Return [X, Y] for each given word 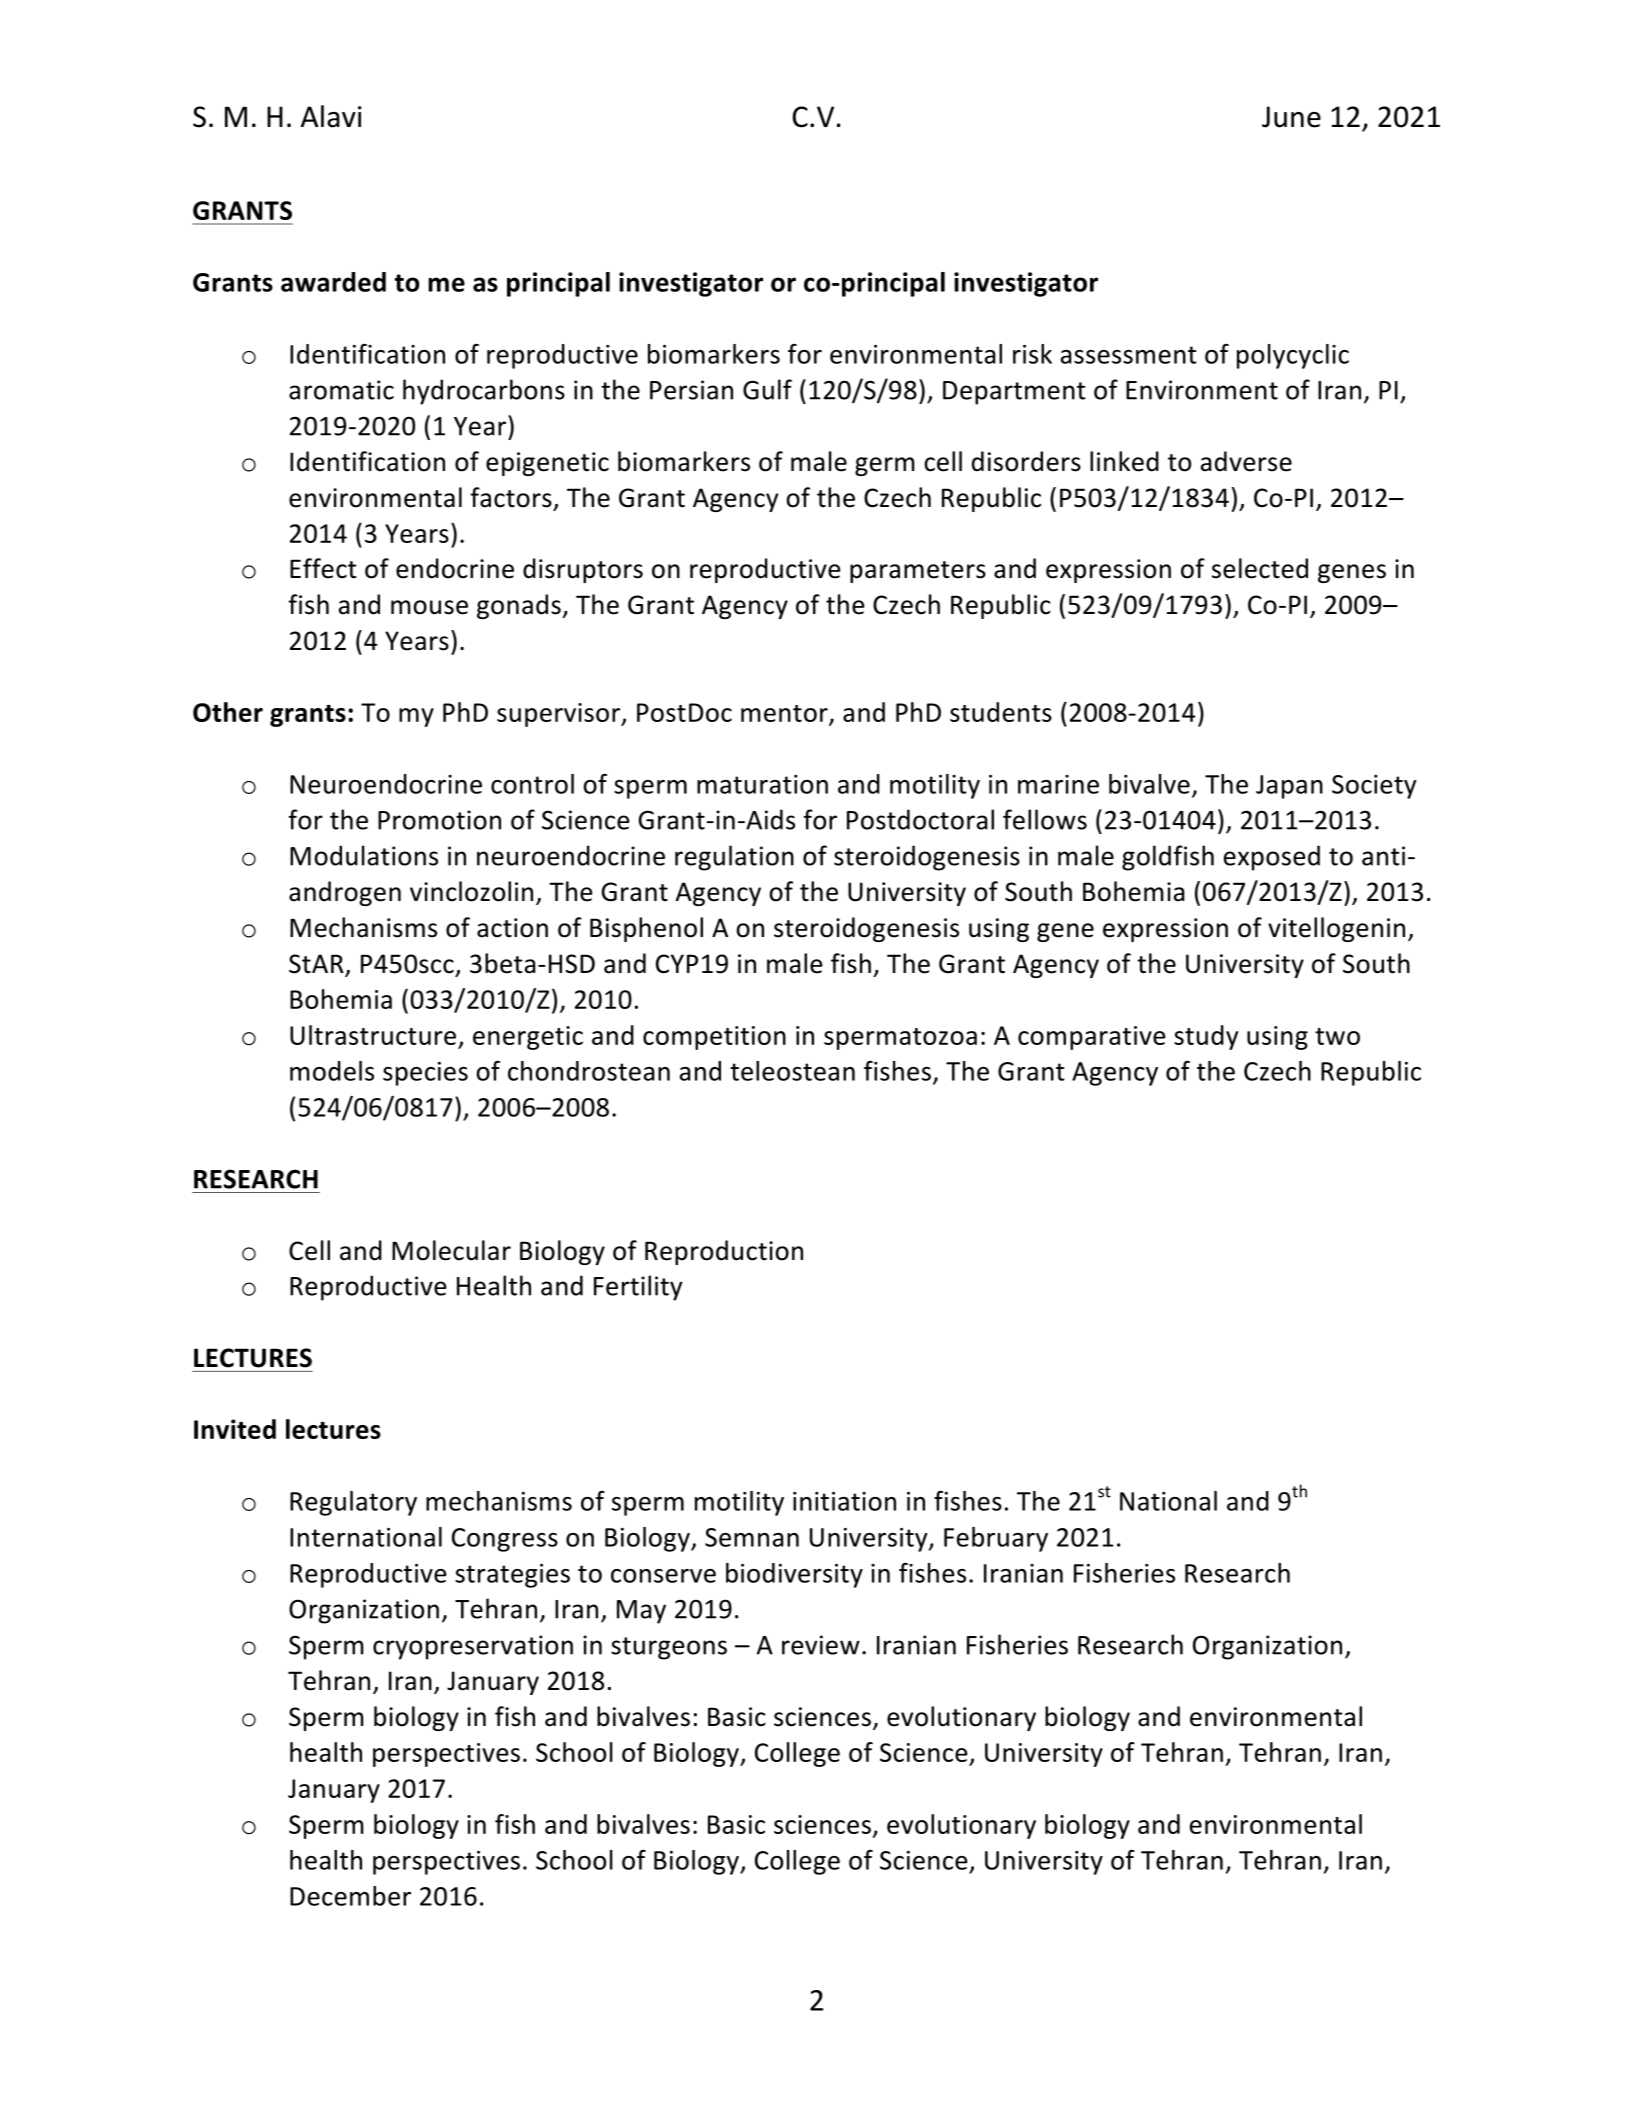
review [821, 1645]
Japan [1289, 787]
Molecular [451, 1250]
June [1291, 117]
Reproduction [724, 1252]
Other [228, 712]
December [350, 1896]
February [996, 1539]
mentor [784, 713]
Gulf [767, 389]
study [1206, 1037]
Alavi [331, 116]
